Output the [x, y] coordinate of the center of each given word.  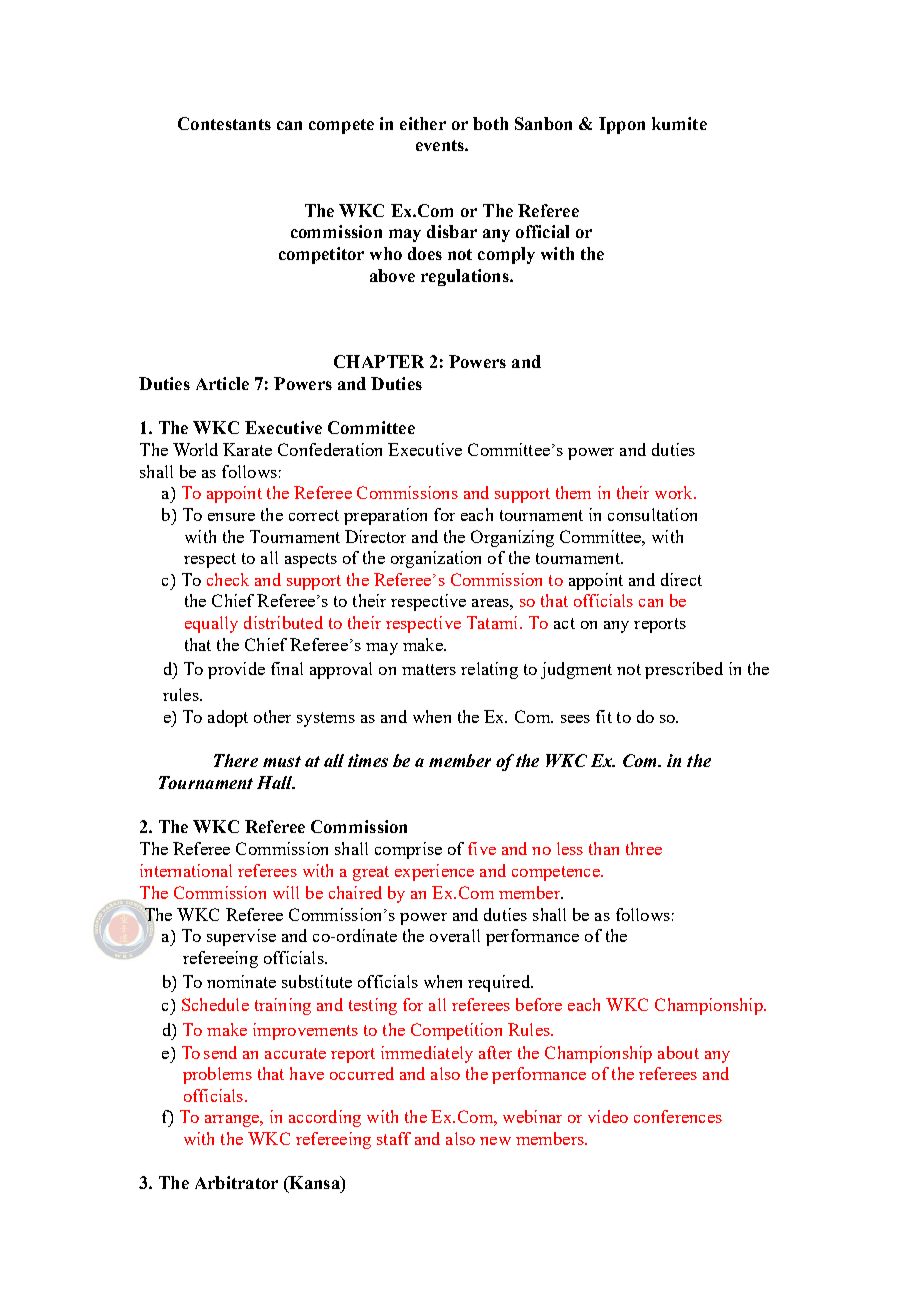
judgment [576, 670]
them [573, 492]
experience [434, 872]
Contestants [224, 123]
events [441, 145]
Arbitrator [236, 1182]
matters [429, 669]
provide [236, 670]
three [644, 848]
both [490, 123]
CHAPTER [379, 361]
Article [222, 383]
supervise [241, 937]
